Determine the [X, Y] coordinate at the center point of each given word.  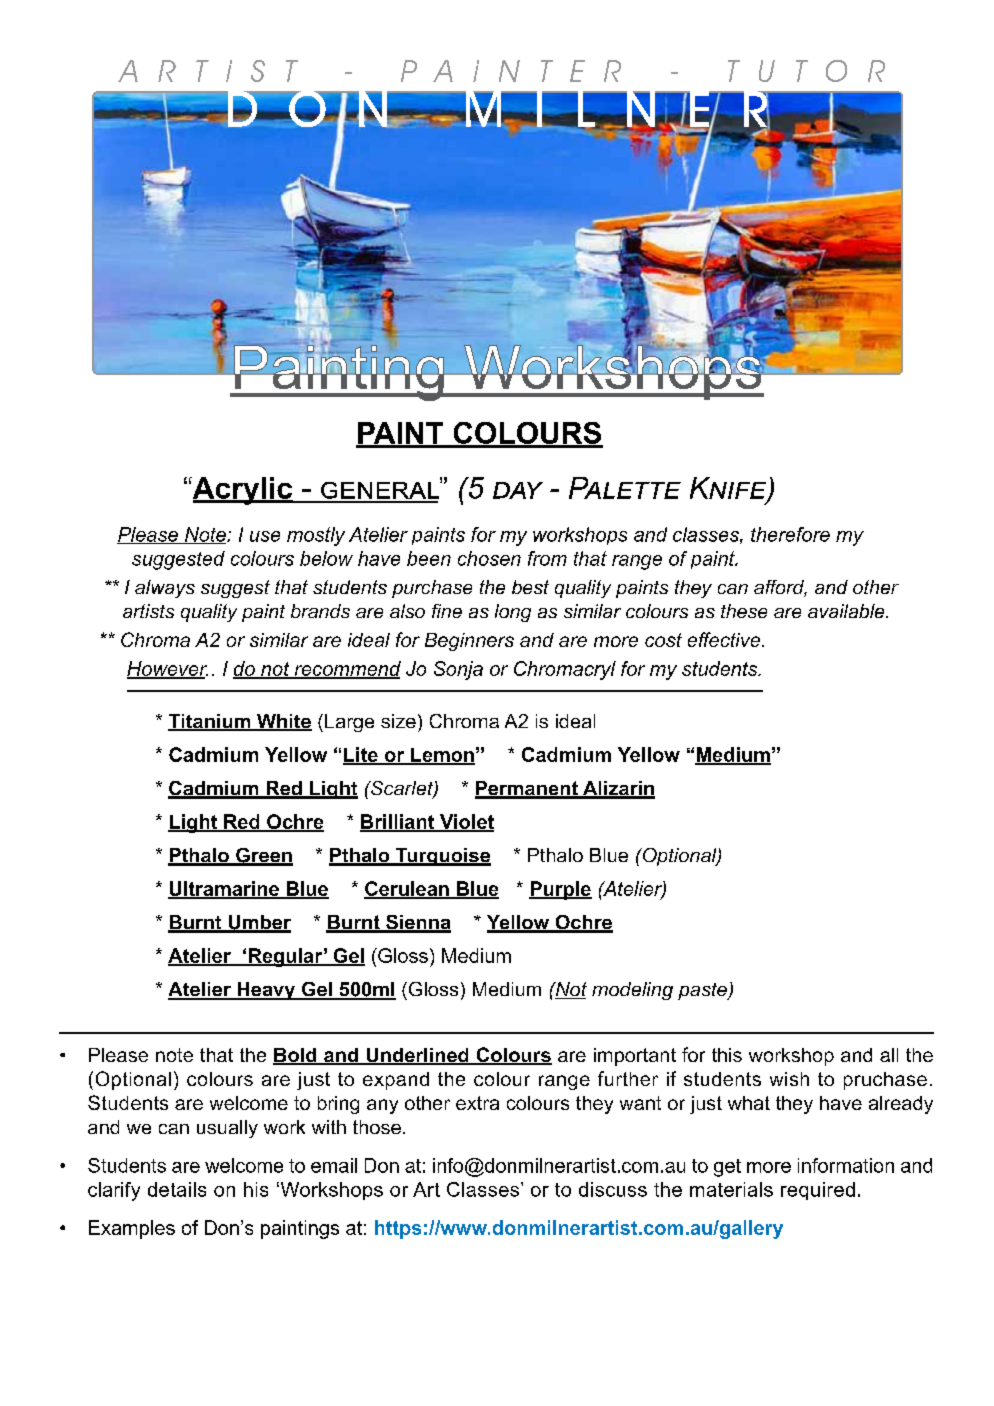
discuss [613, 1189]
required [818, 1191]
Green [263, 856]
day [518, 490]
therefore [790, 534]
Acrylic [242, 491]
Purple [560, 890]
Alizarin [617, 789]
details [177, 1189]
